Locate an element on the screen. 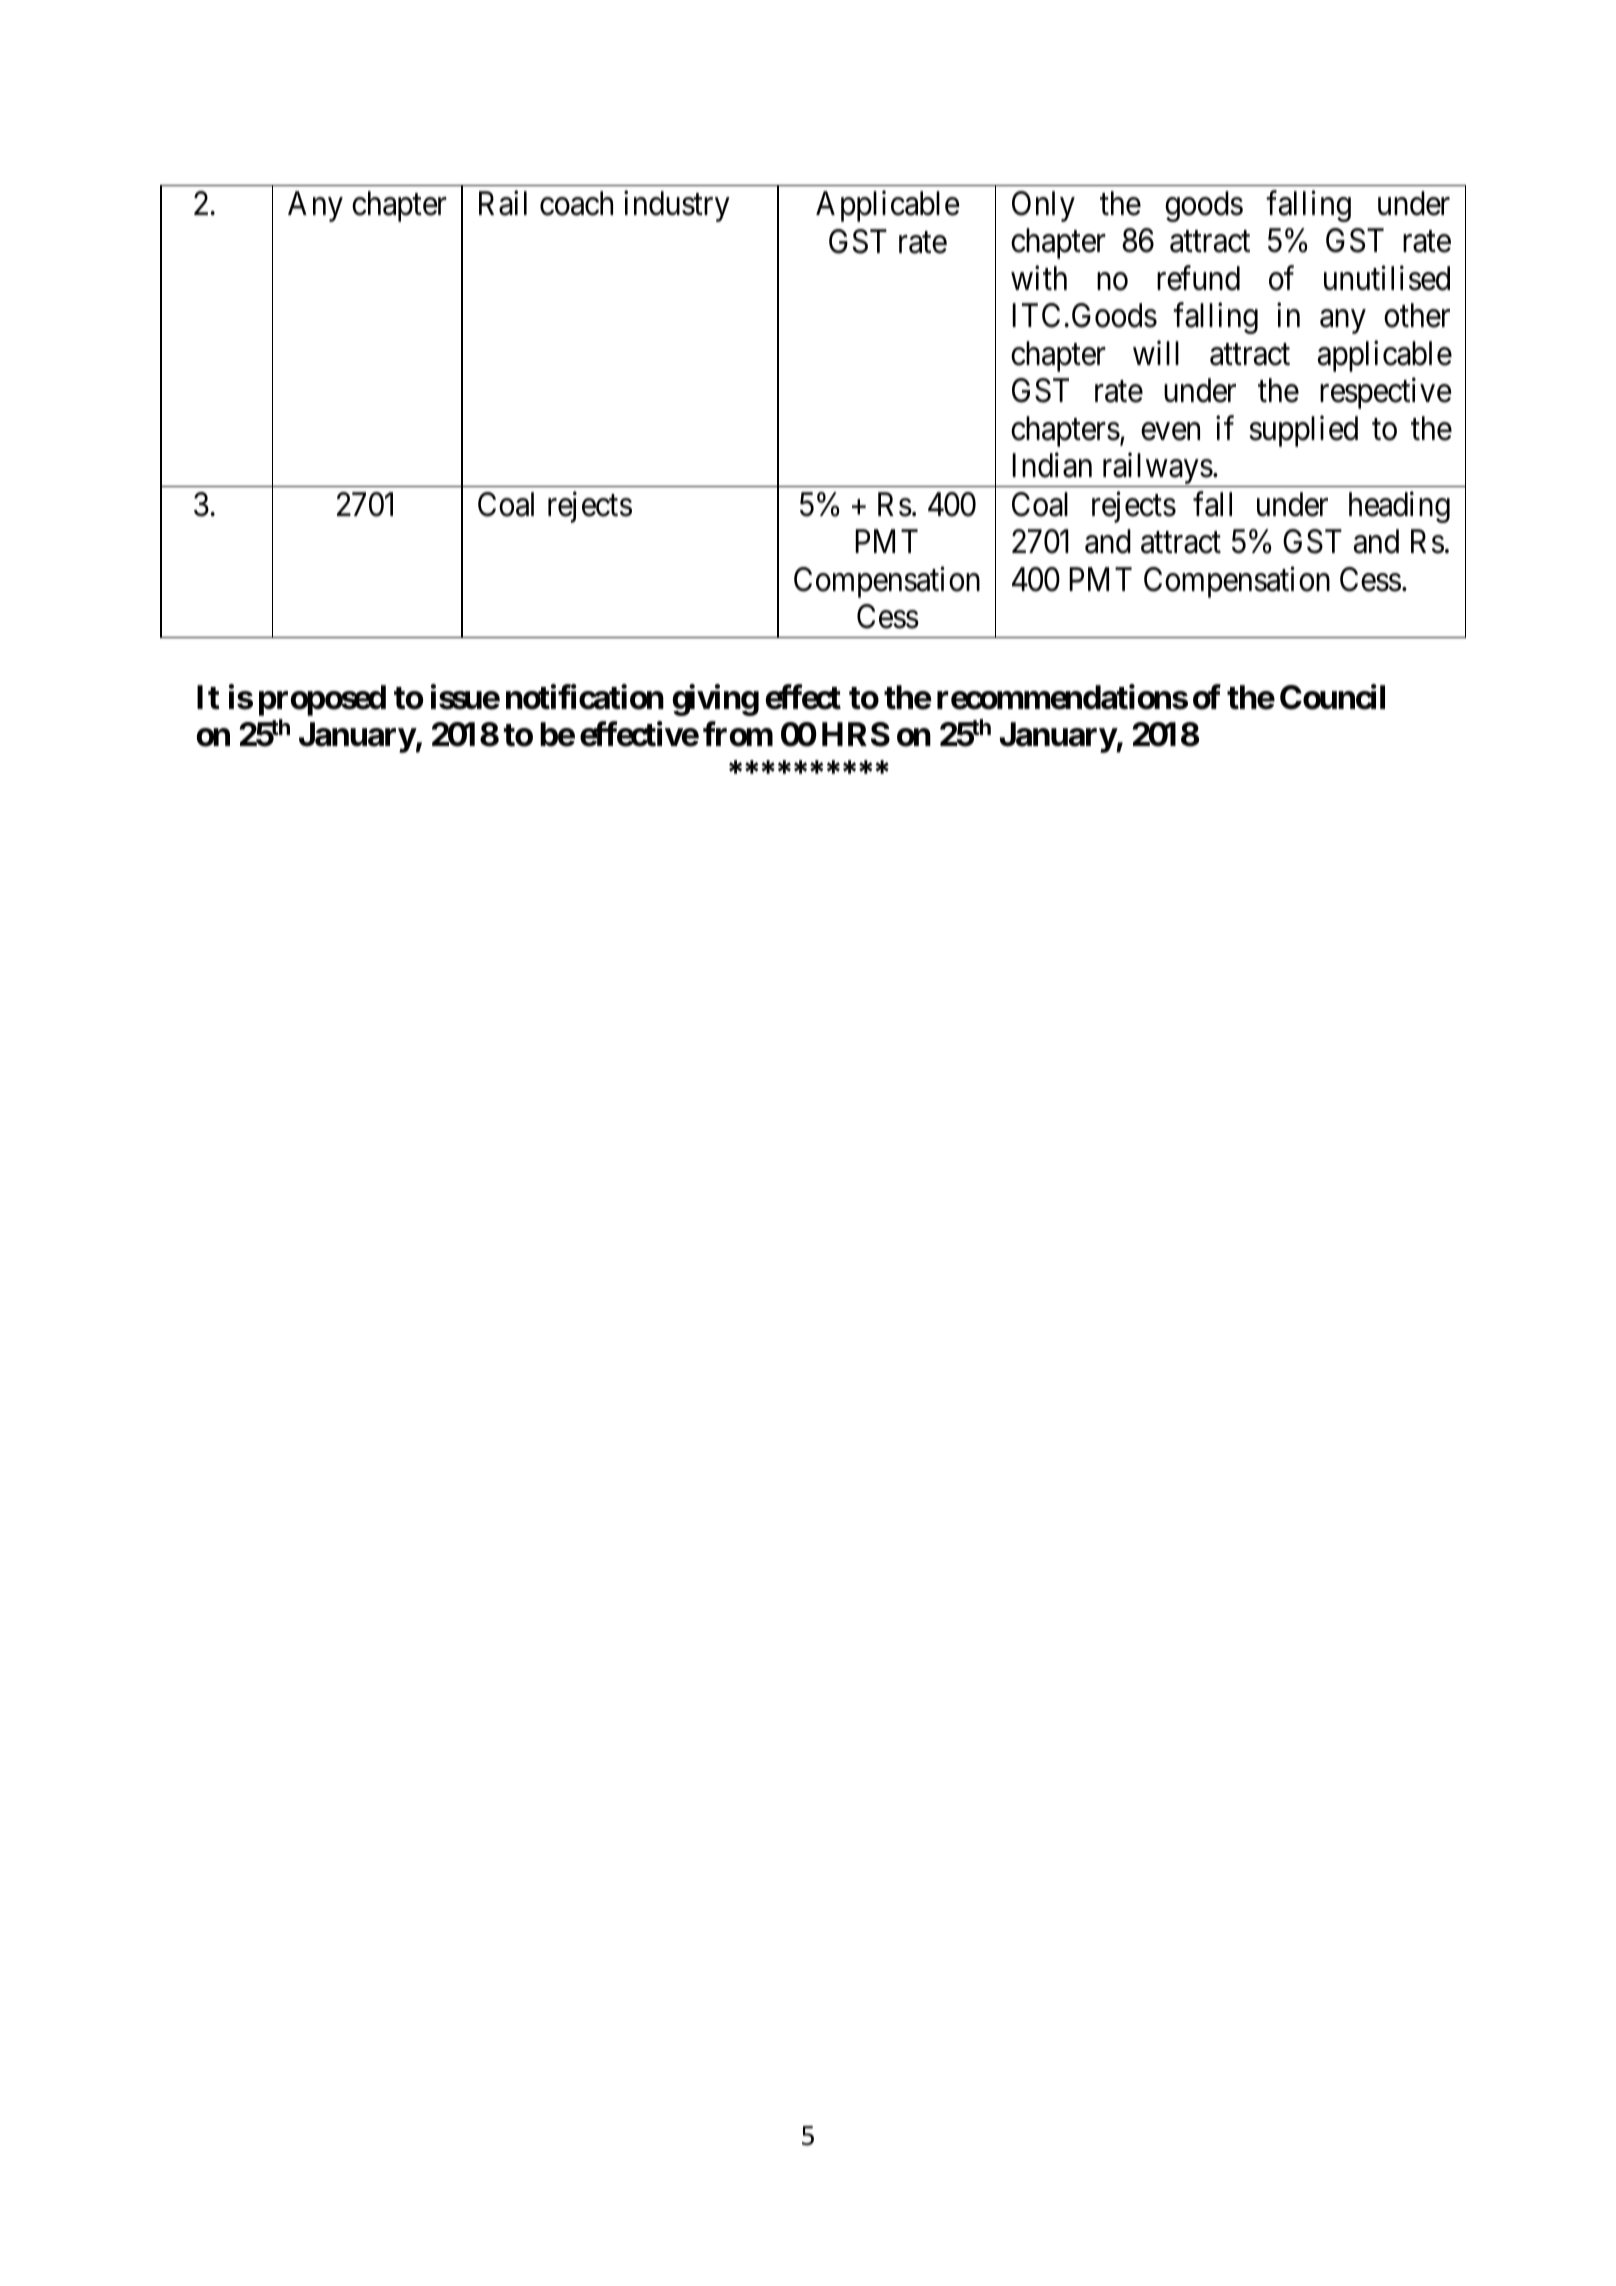  supplied is located at coordinates (1303, 431).
